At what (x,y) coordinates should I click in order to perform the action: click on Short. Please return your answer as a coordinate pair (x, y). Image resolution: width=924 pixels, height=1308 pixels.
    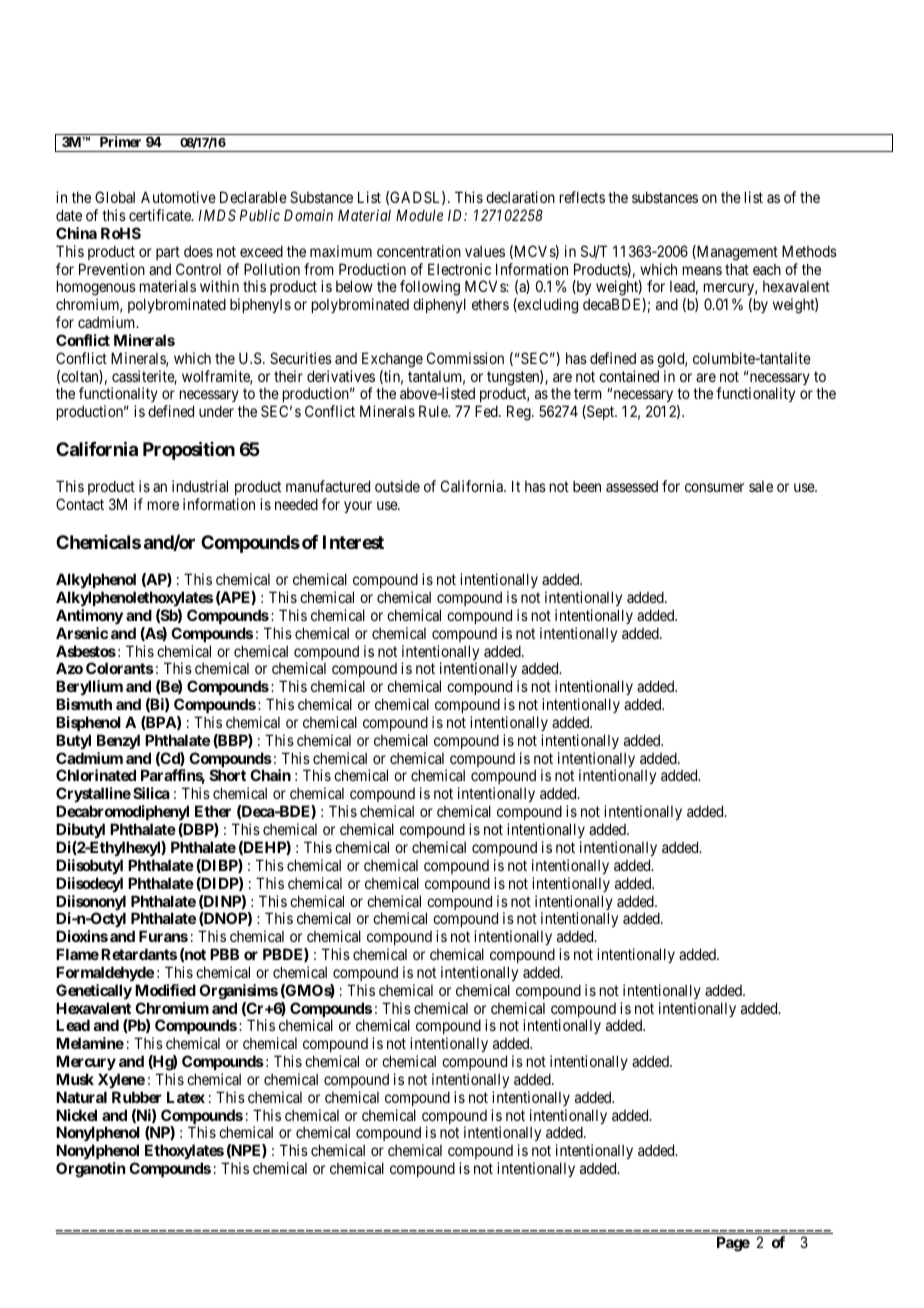
    Looking at the image, I should click on (228, 775).
